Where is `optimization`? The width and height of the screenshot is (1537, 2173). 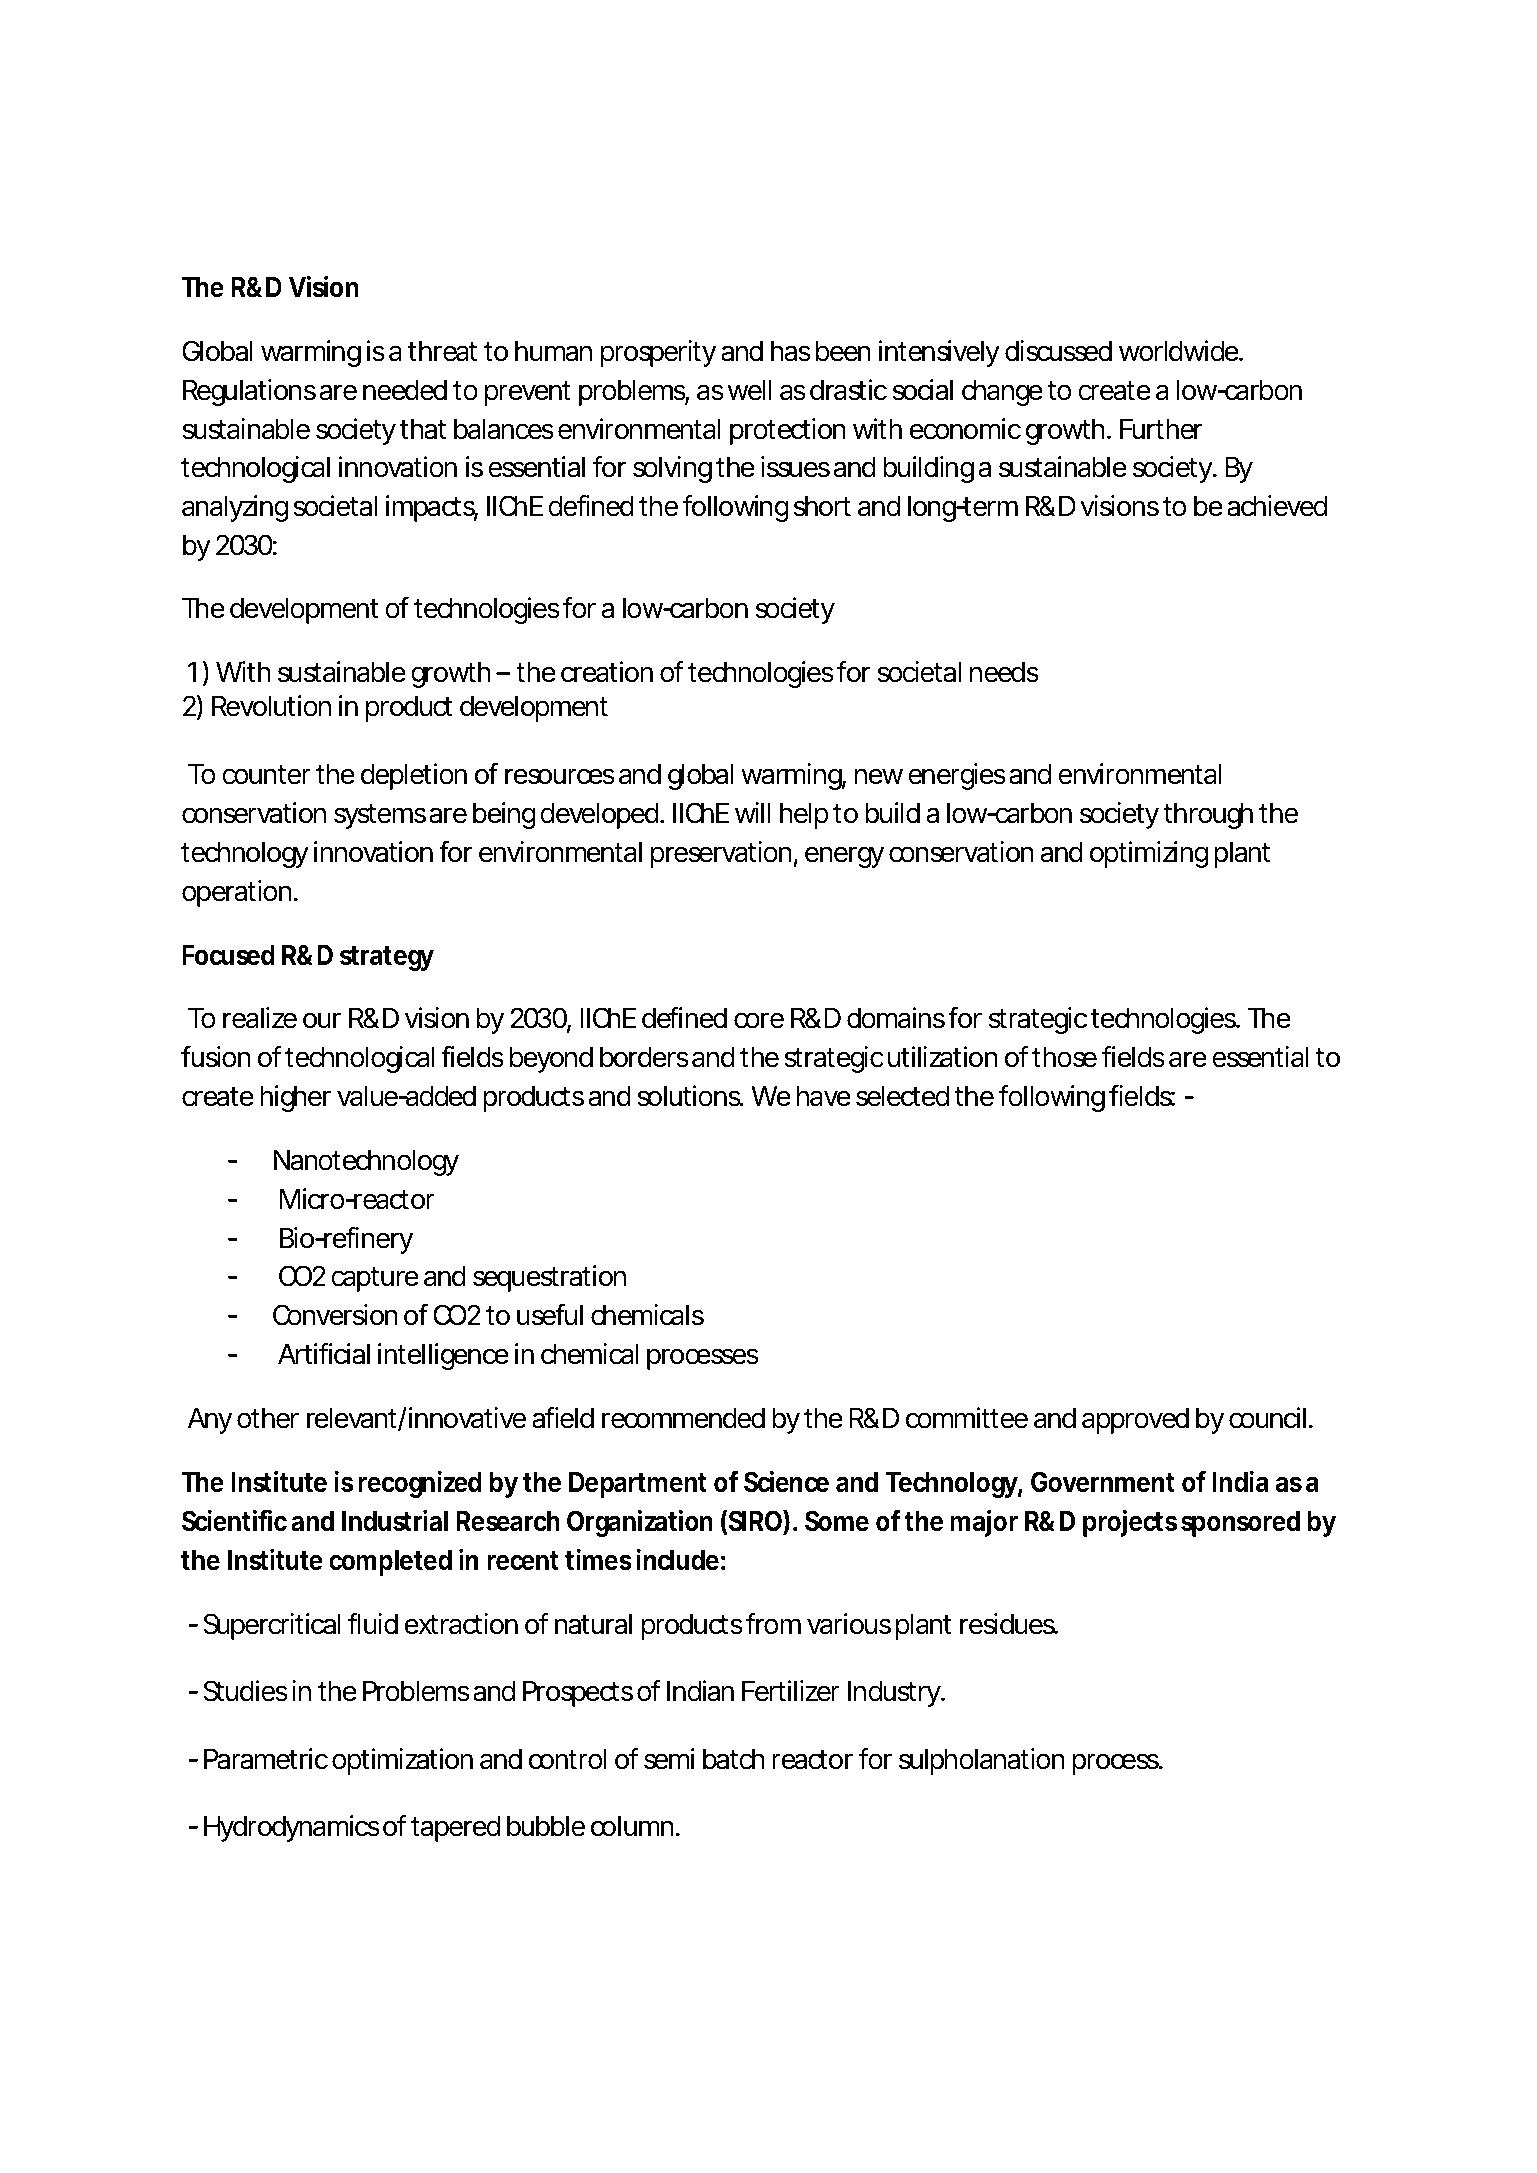 optimization is located at coordinates (402, 1761).
